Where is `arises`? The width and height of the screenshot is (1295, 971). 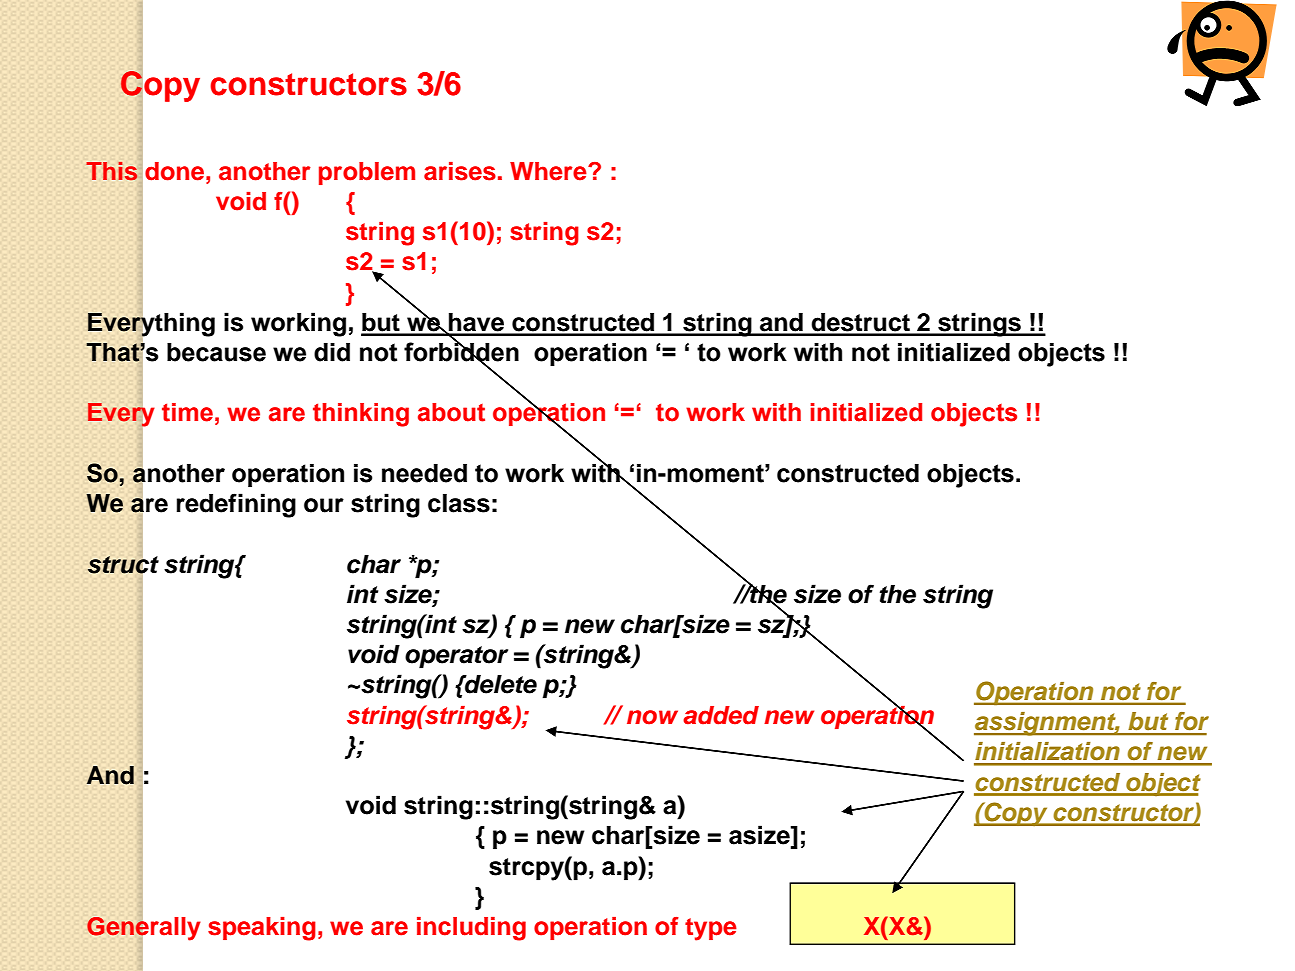
arises is located at coordinates (460, 171).
